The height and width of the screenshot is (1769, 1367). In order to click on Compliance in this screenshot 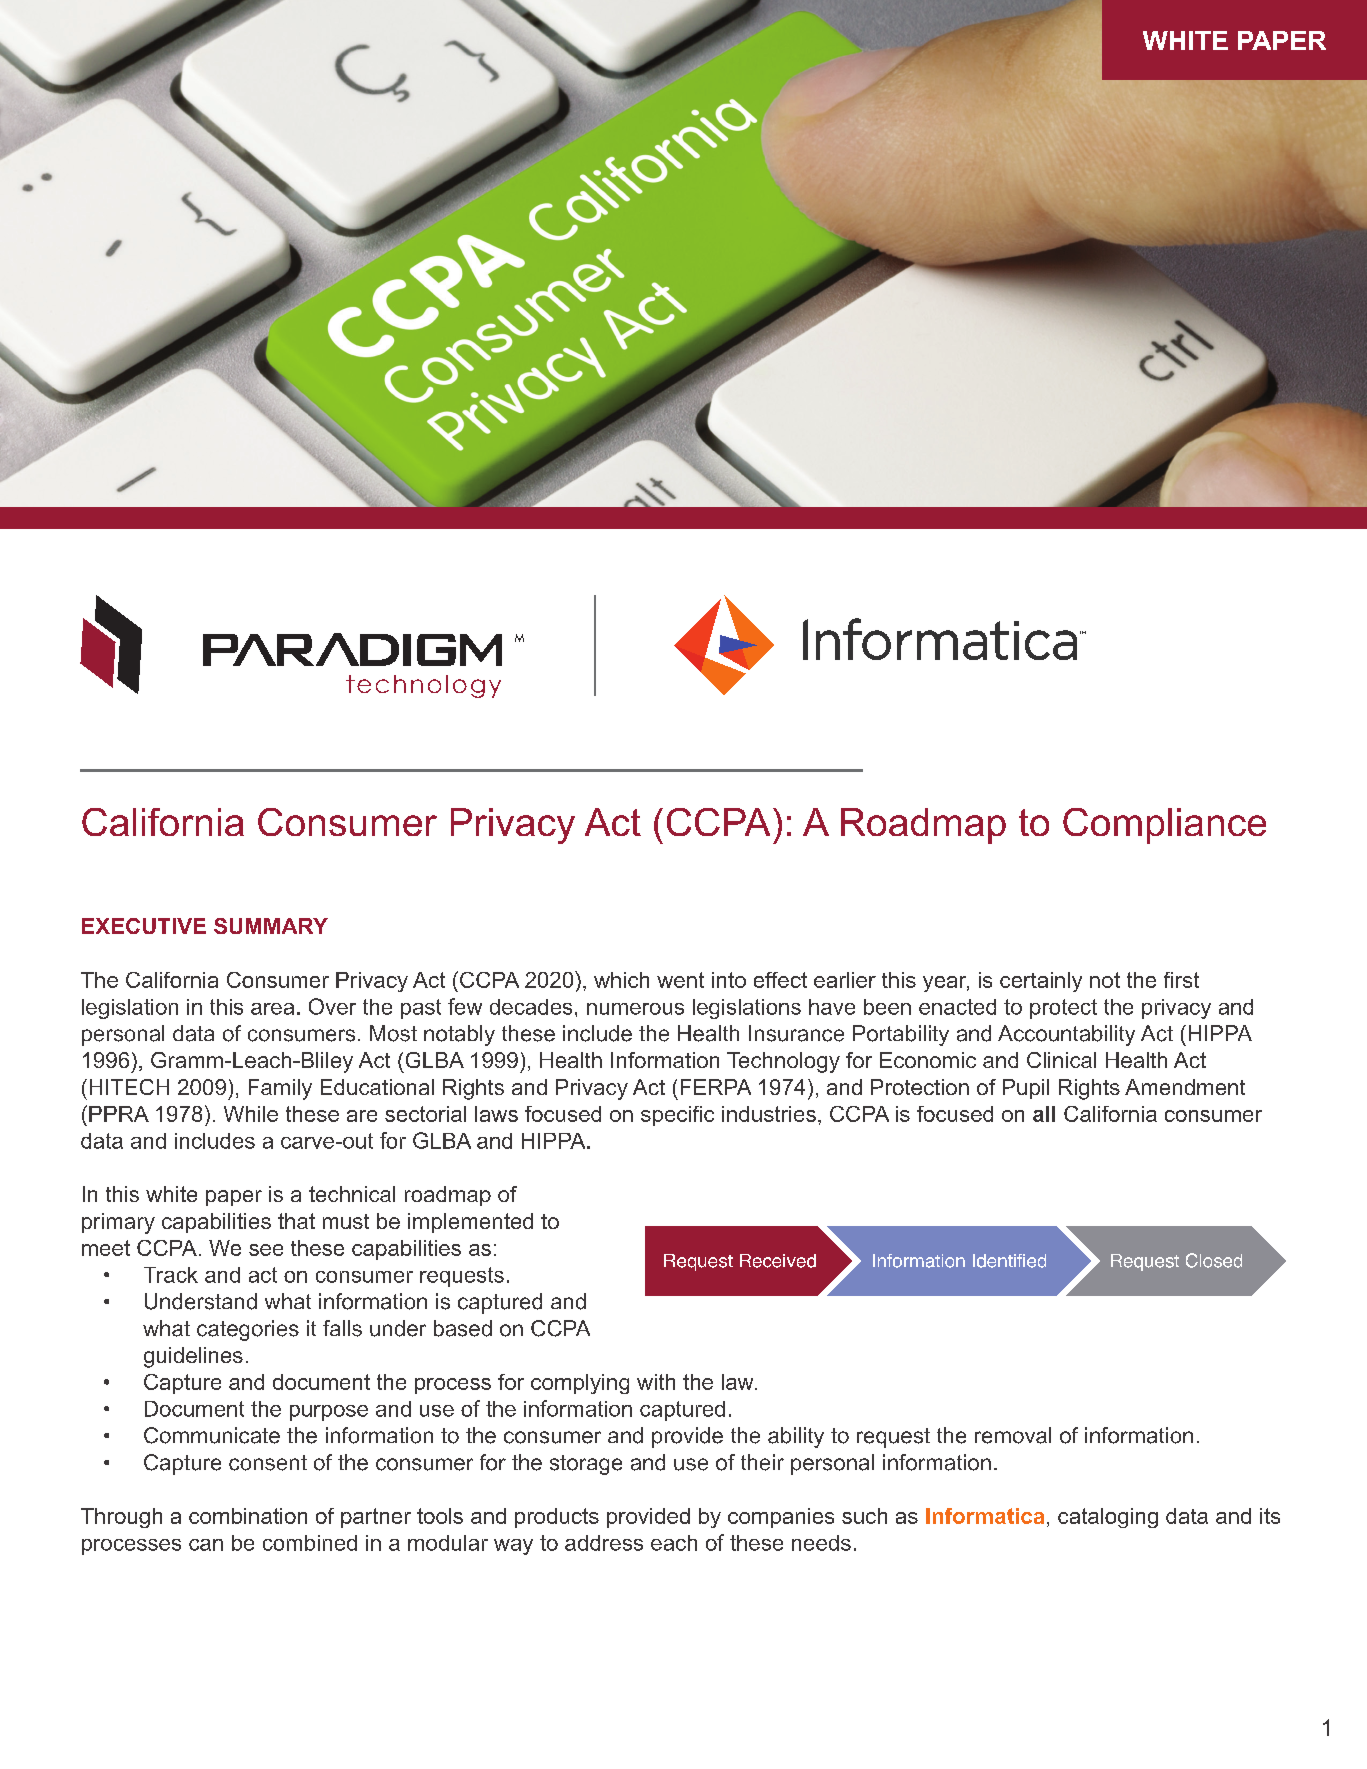, I will do `click(1164, 826)`.
